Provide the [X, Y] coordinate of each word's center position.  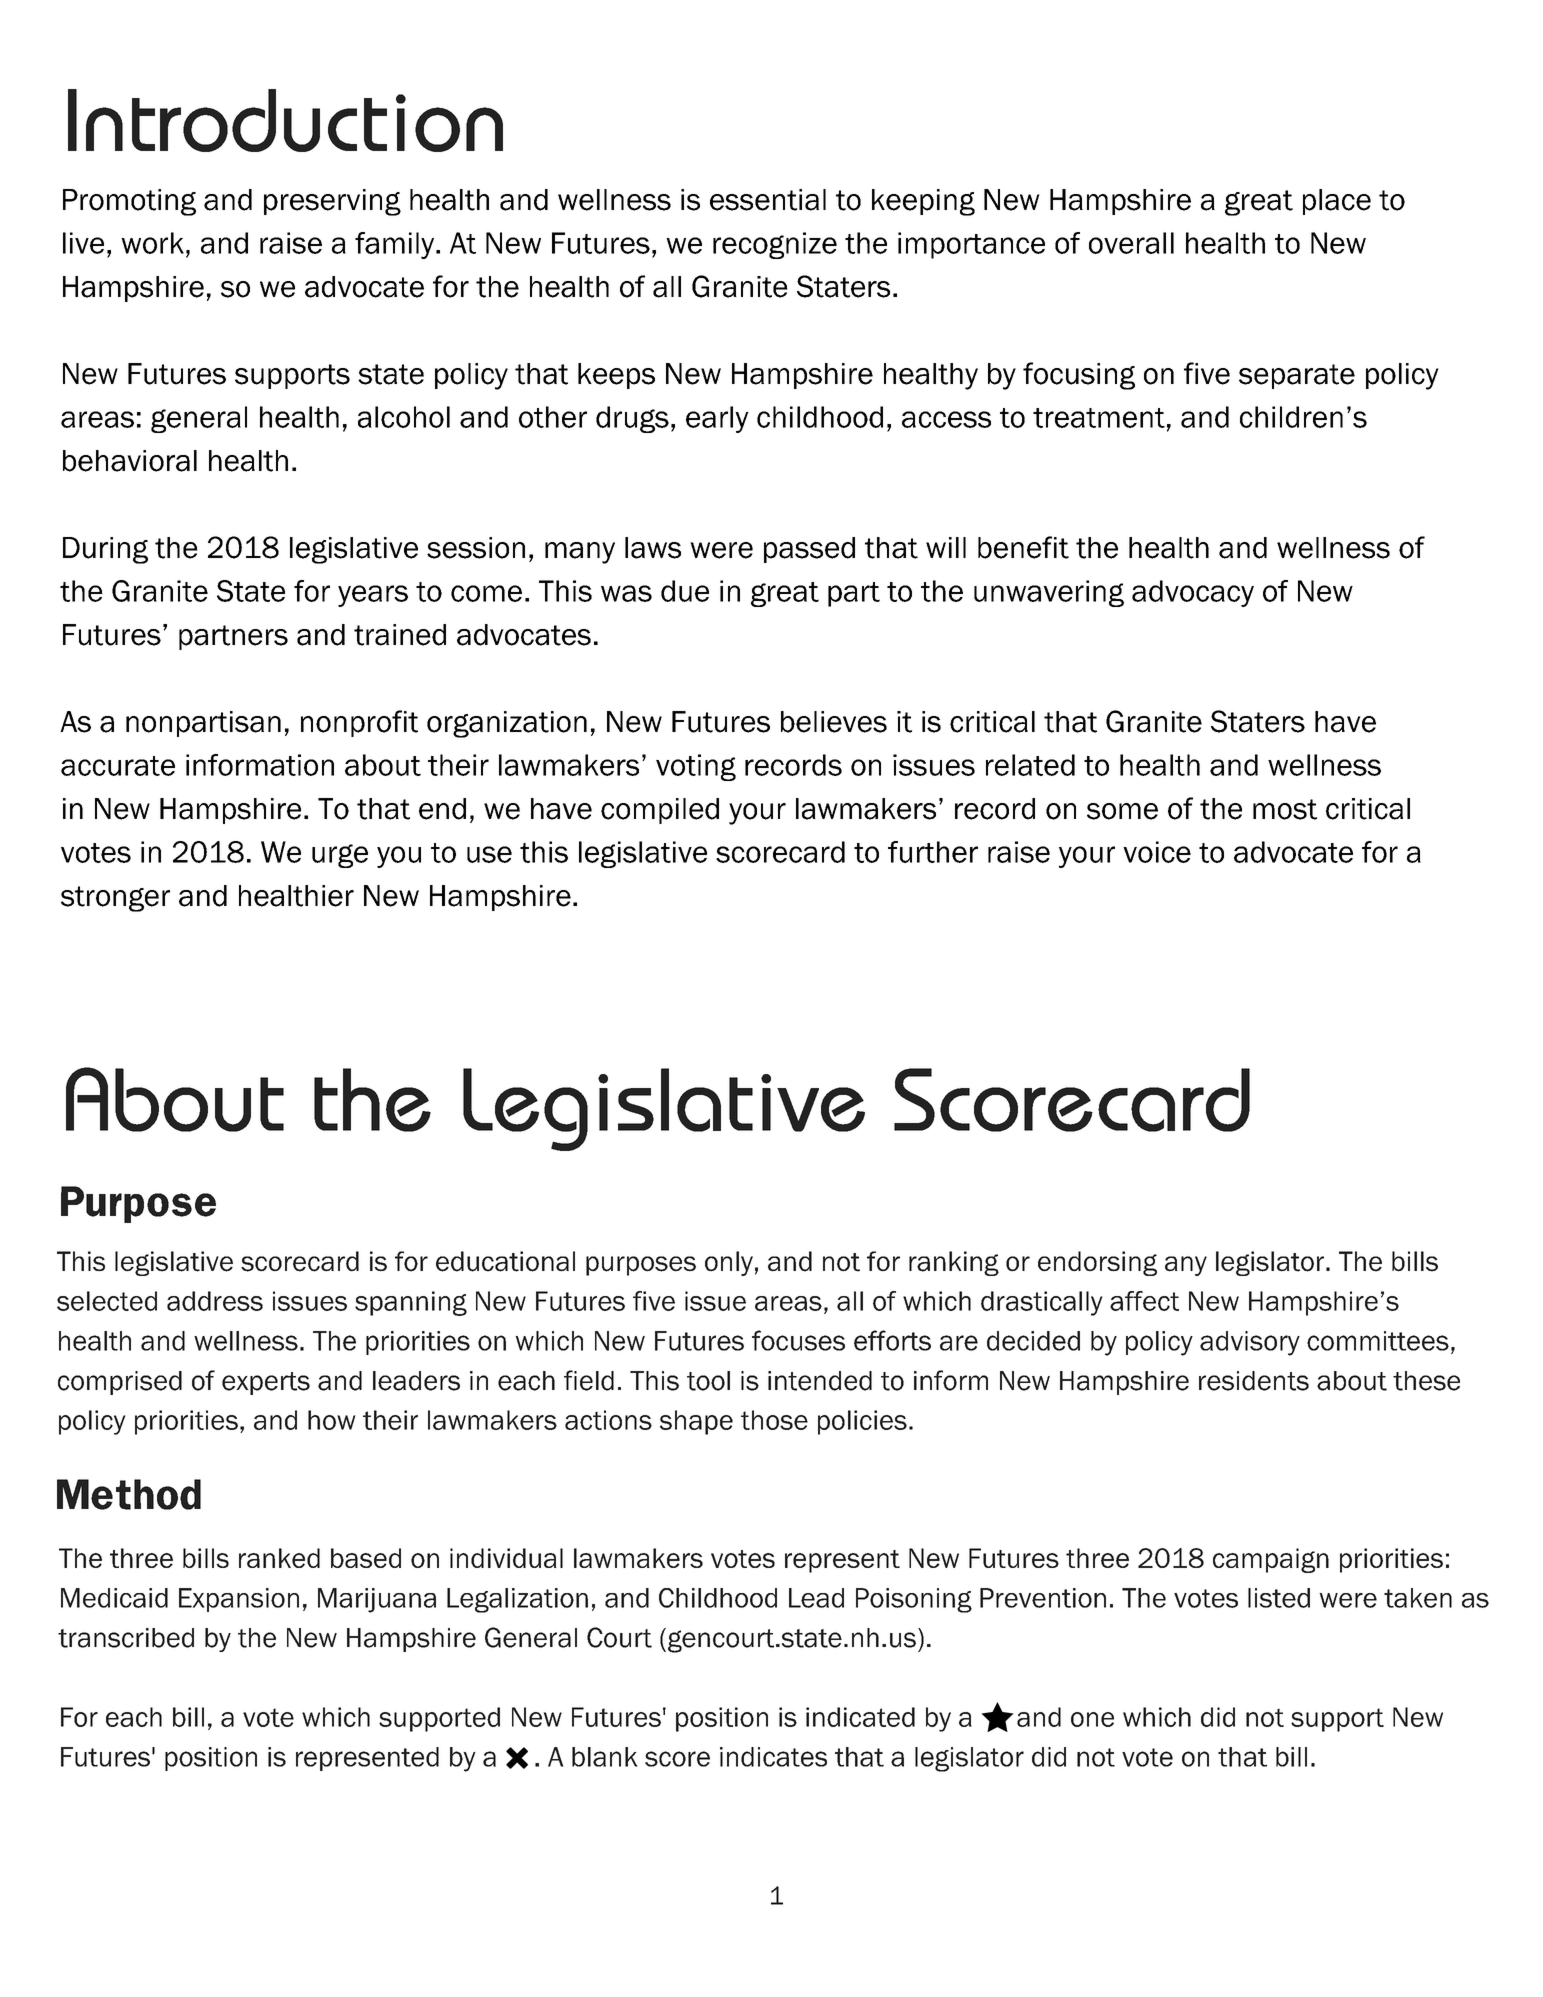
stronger [115, 899]
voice [1157, 852]
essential [768, 200]
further [933, 852]
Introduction [285, 120]
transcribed [126, 1638]
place [1337, 202]
